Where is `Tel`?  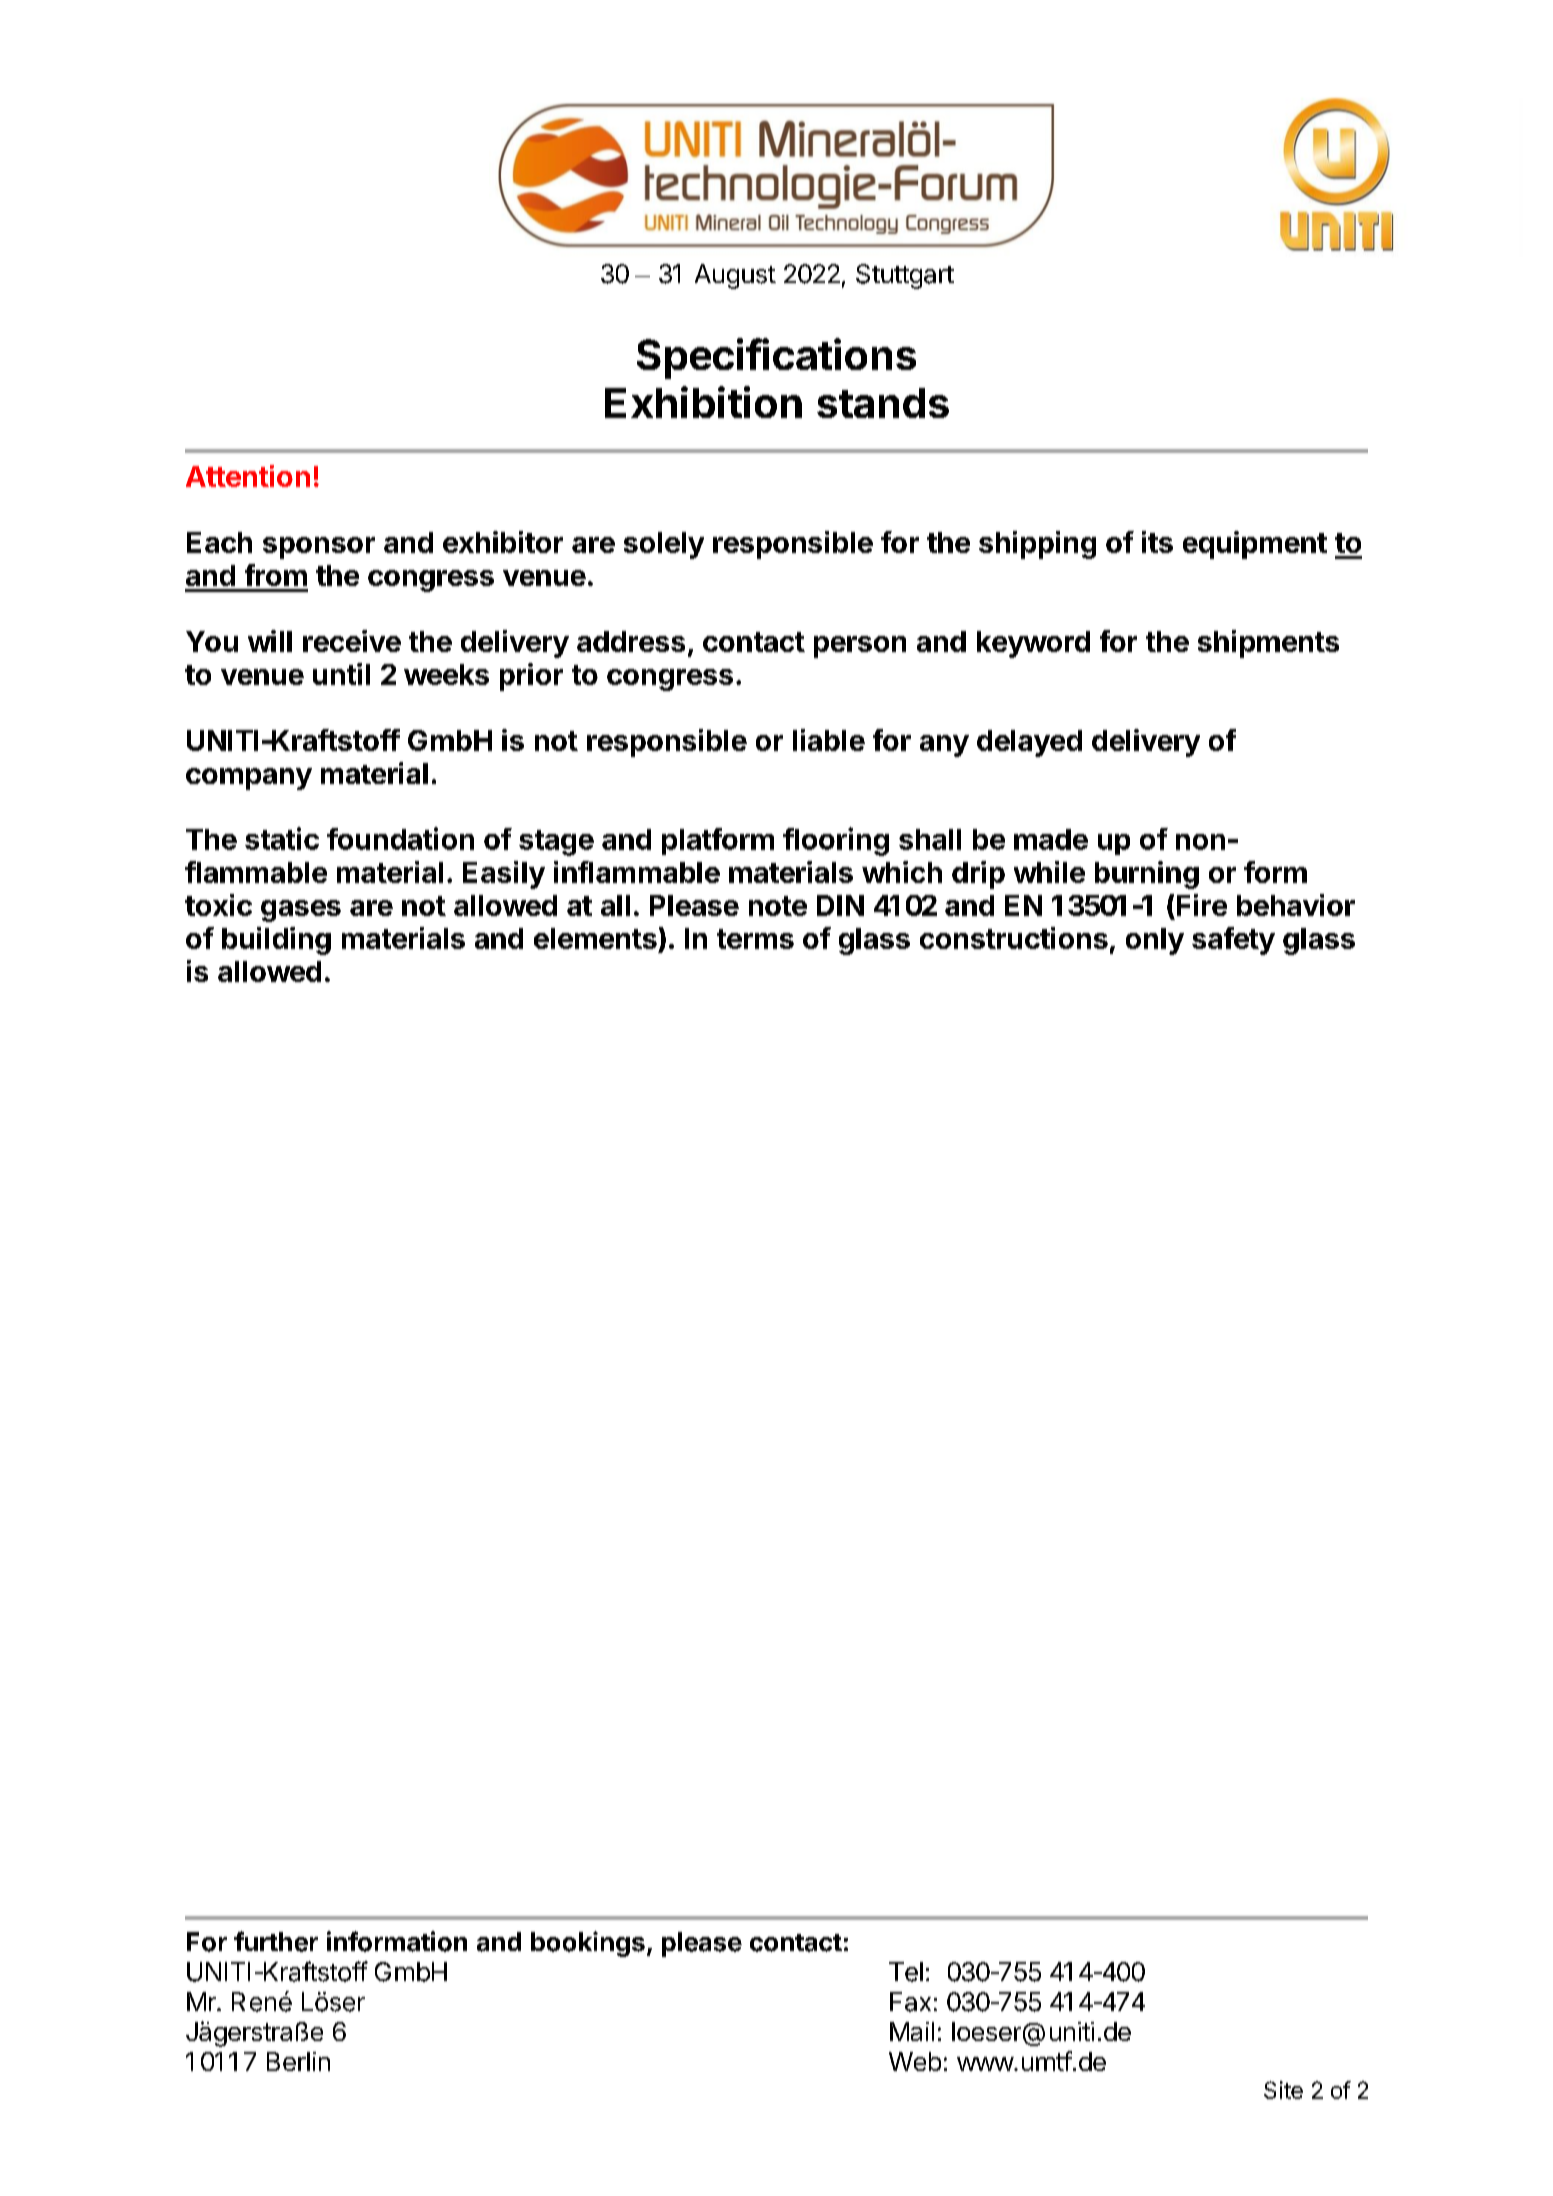 Tel is located at coordinates (906, 1972).
